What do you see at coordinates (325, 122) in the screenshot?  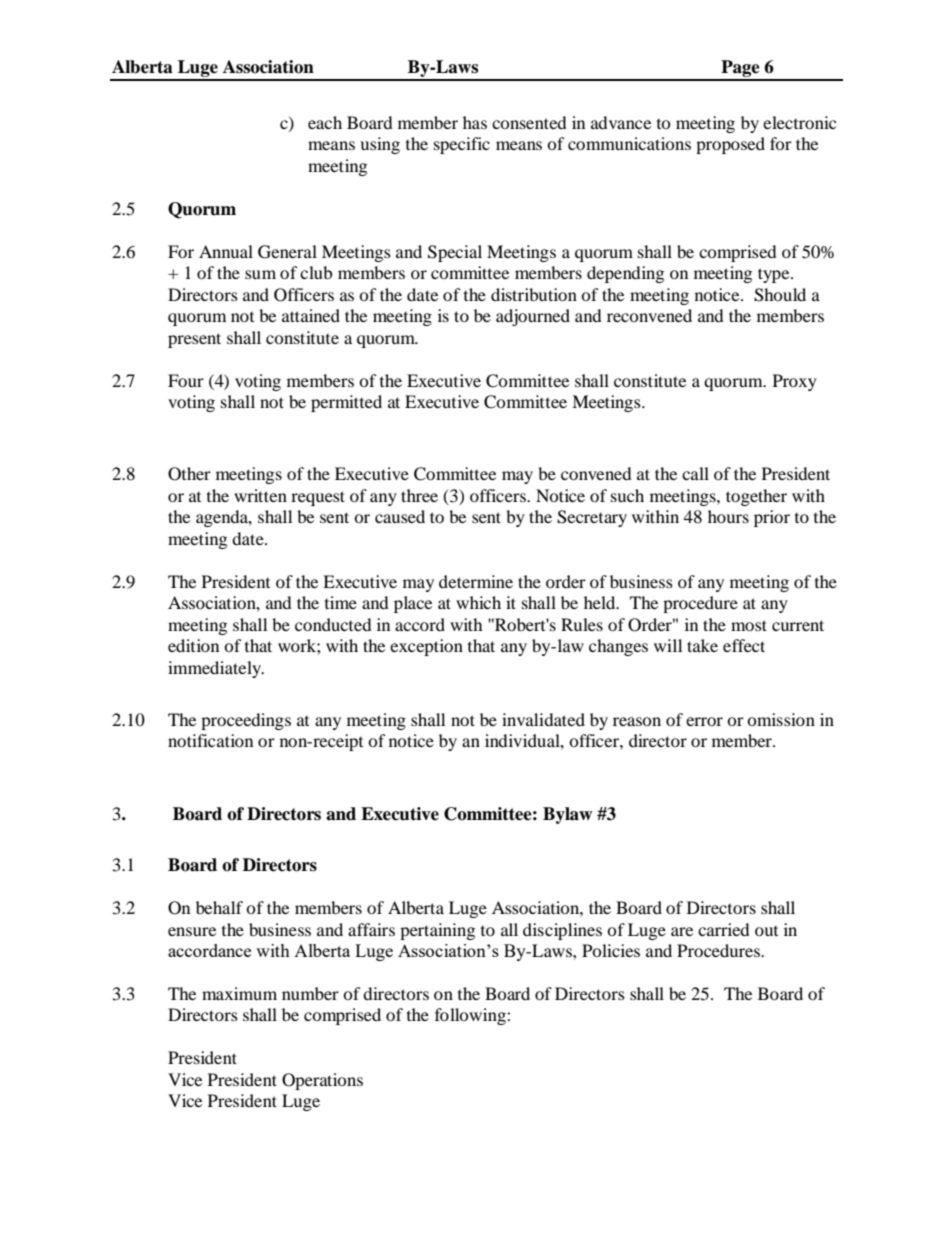 I see `each` at bounding box center [325, 122].
